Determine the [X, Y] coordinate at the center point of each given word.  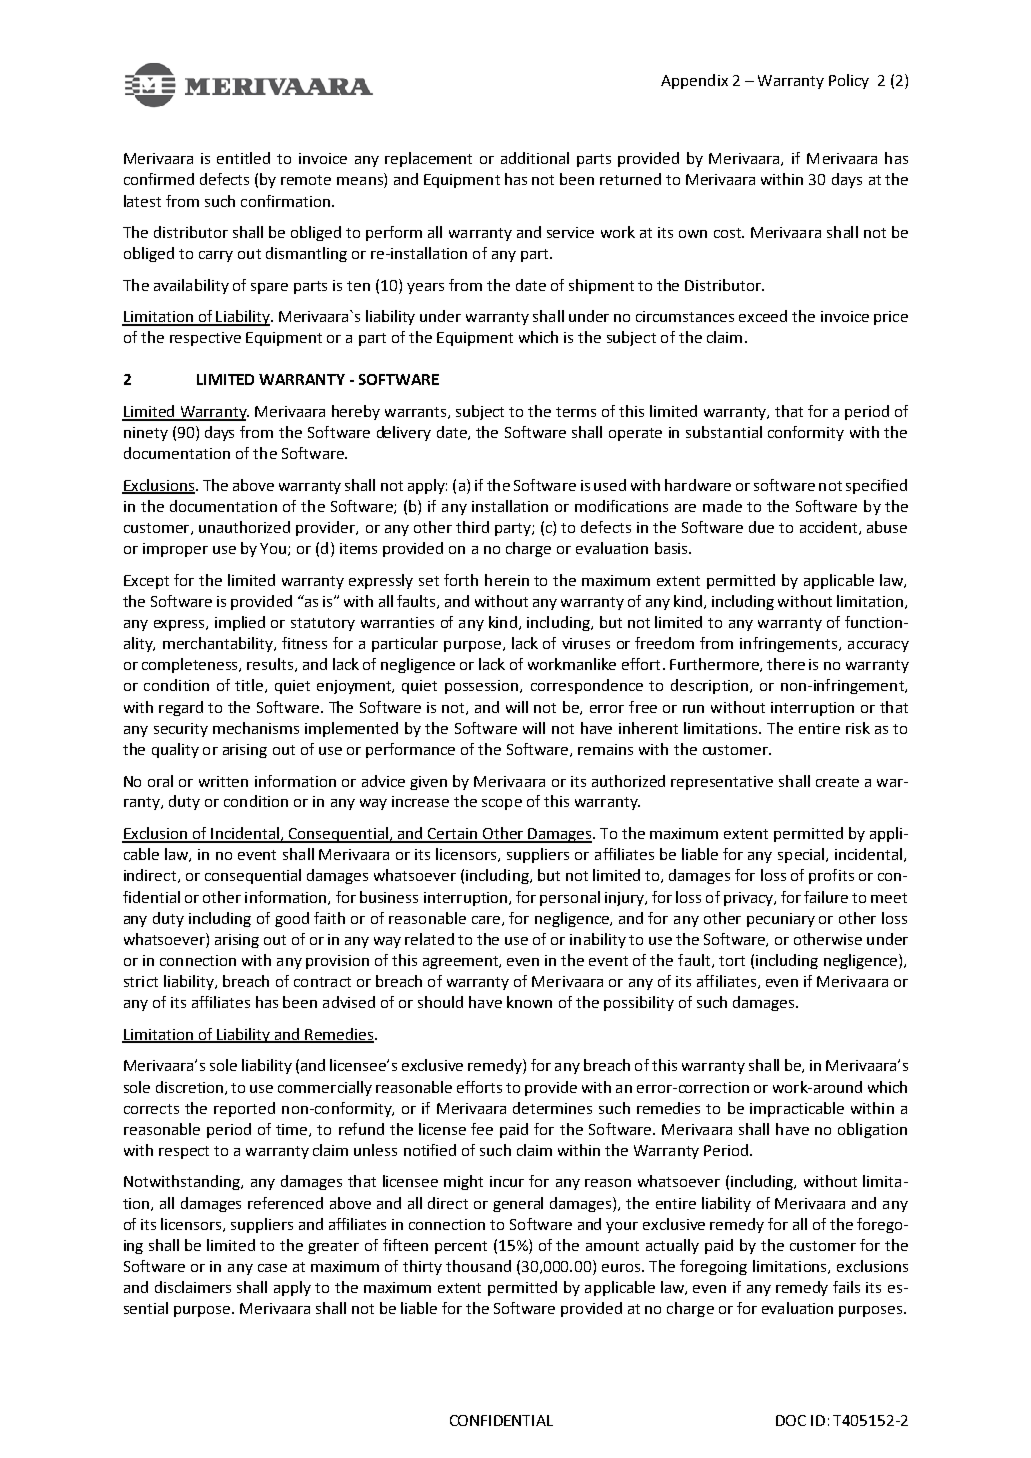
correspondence [587, 686]
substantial [724, 432]
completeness [191, 665]
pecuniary [781, 920]
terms [576, 412]
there [786, 664]
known [529, 1002]
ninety [146, 434]
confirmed [159, 179]
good [292, 919]
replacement [428, 159]
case [272, 1268]
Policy [849, 81]
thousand [478, 1266]
